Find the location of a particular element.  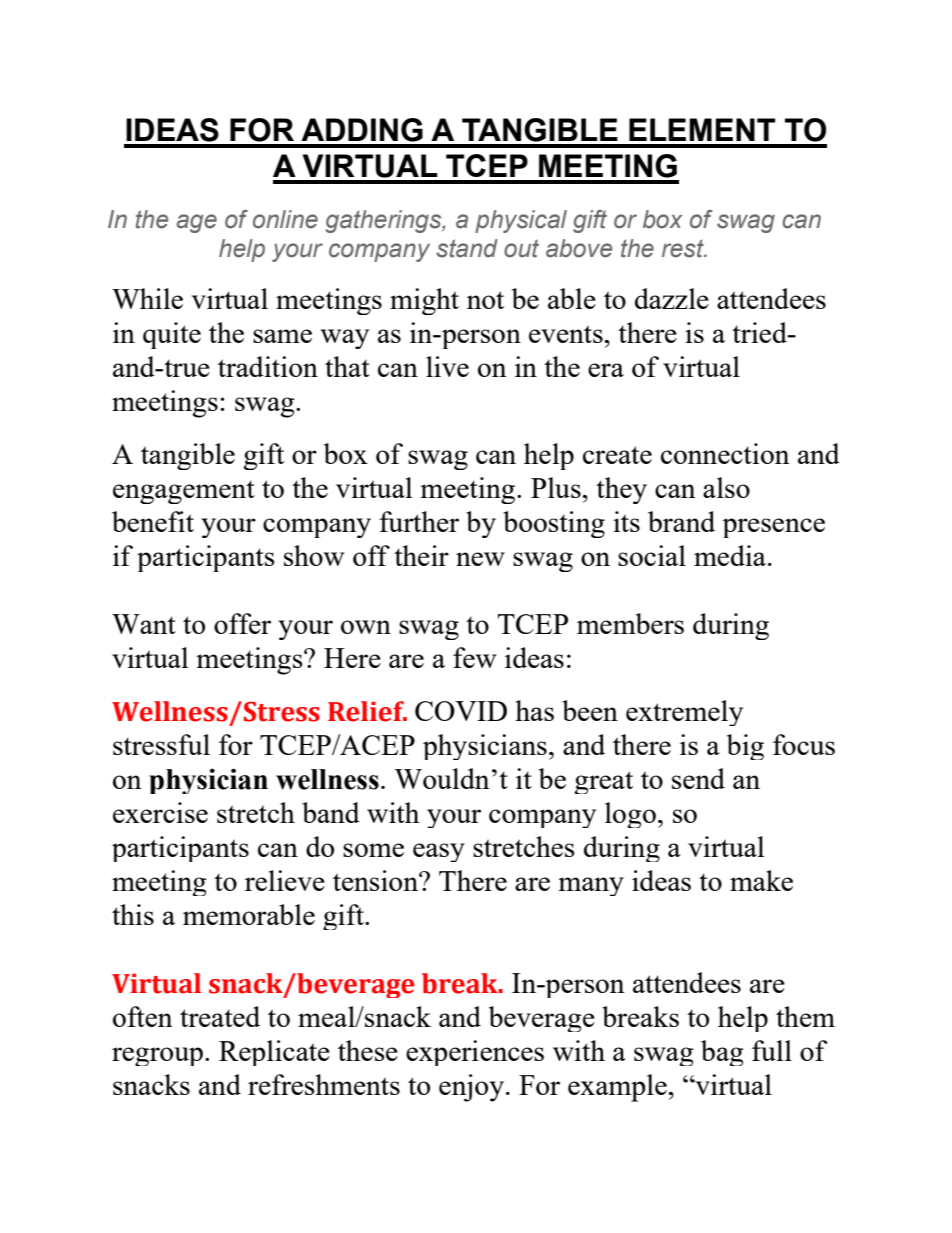

experiences is located at coordinates (475, 1053).
